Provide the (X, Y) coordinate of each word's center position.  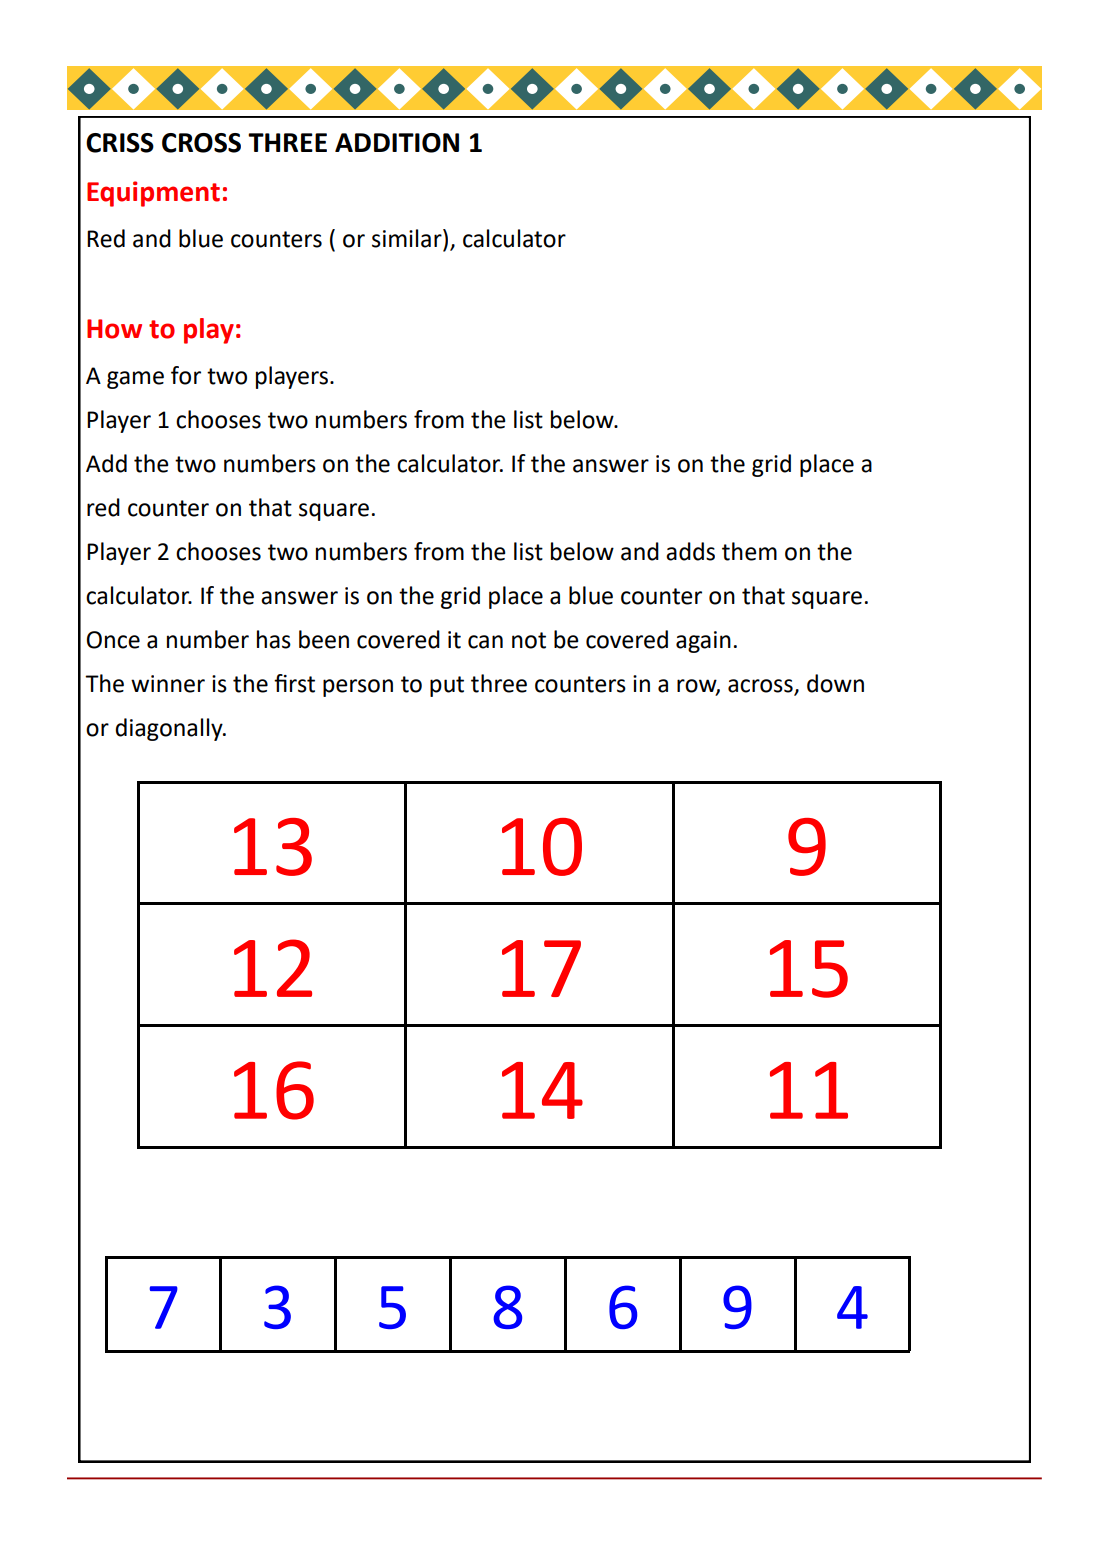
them (749, 551)
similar (408, 238)
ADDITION (397, 143)
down (835, 683)
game (135, 380)
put (447, 686)
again (703, 642)
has (274, 639)
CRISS (120, 143)
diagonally (170, 729)
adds (690, 551)
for (186, 375)
